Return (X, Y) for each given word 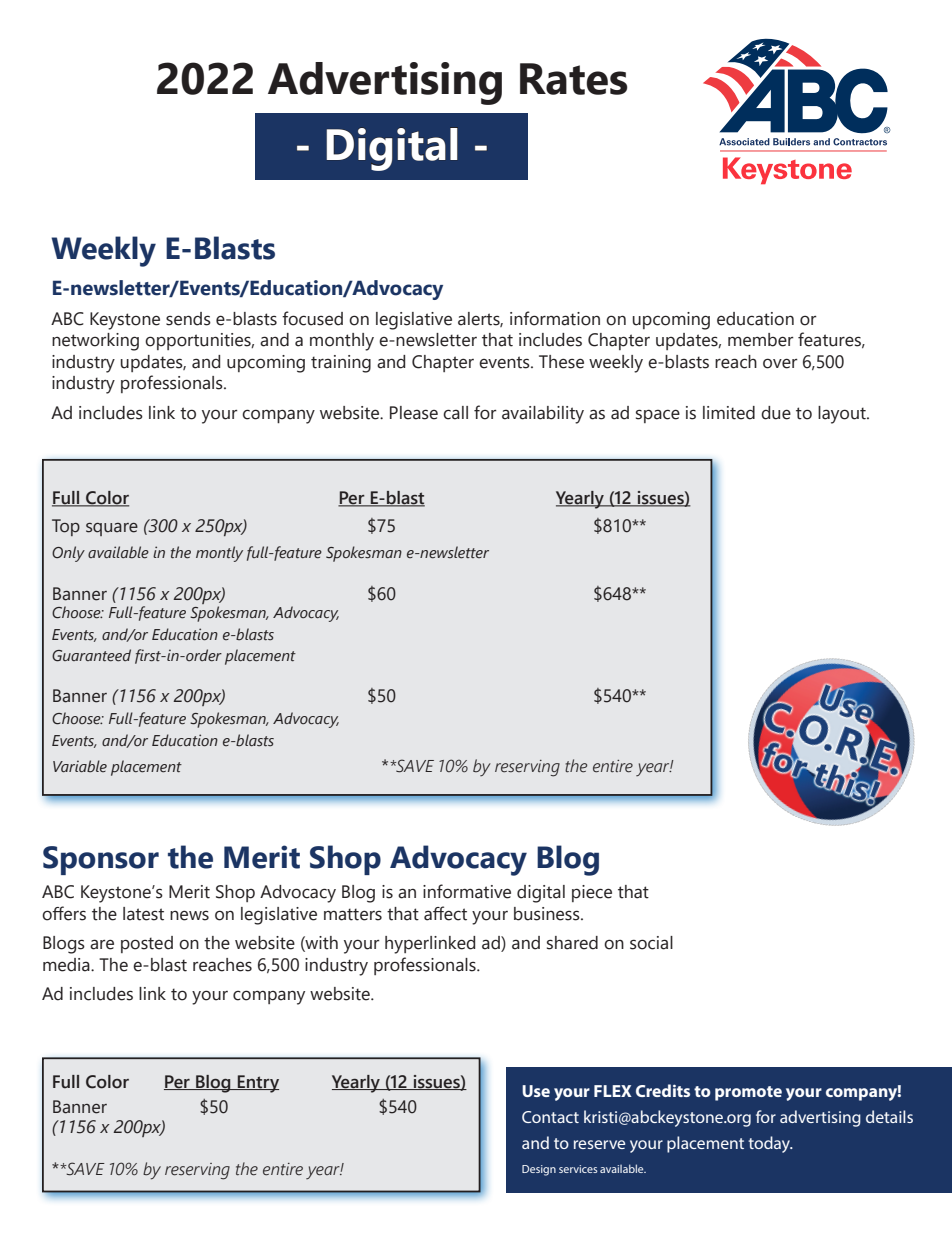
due (776, 413)
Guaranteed (91, 655)
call (455, 413)
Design (539, 1170)
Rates (574, 79)
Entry (257, 1084)
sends (188, 319)
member (761, 340)
